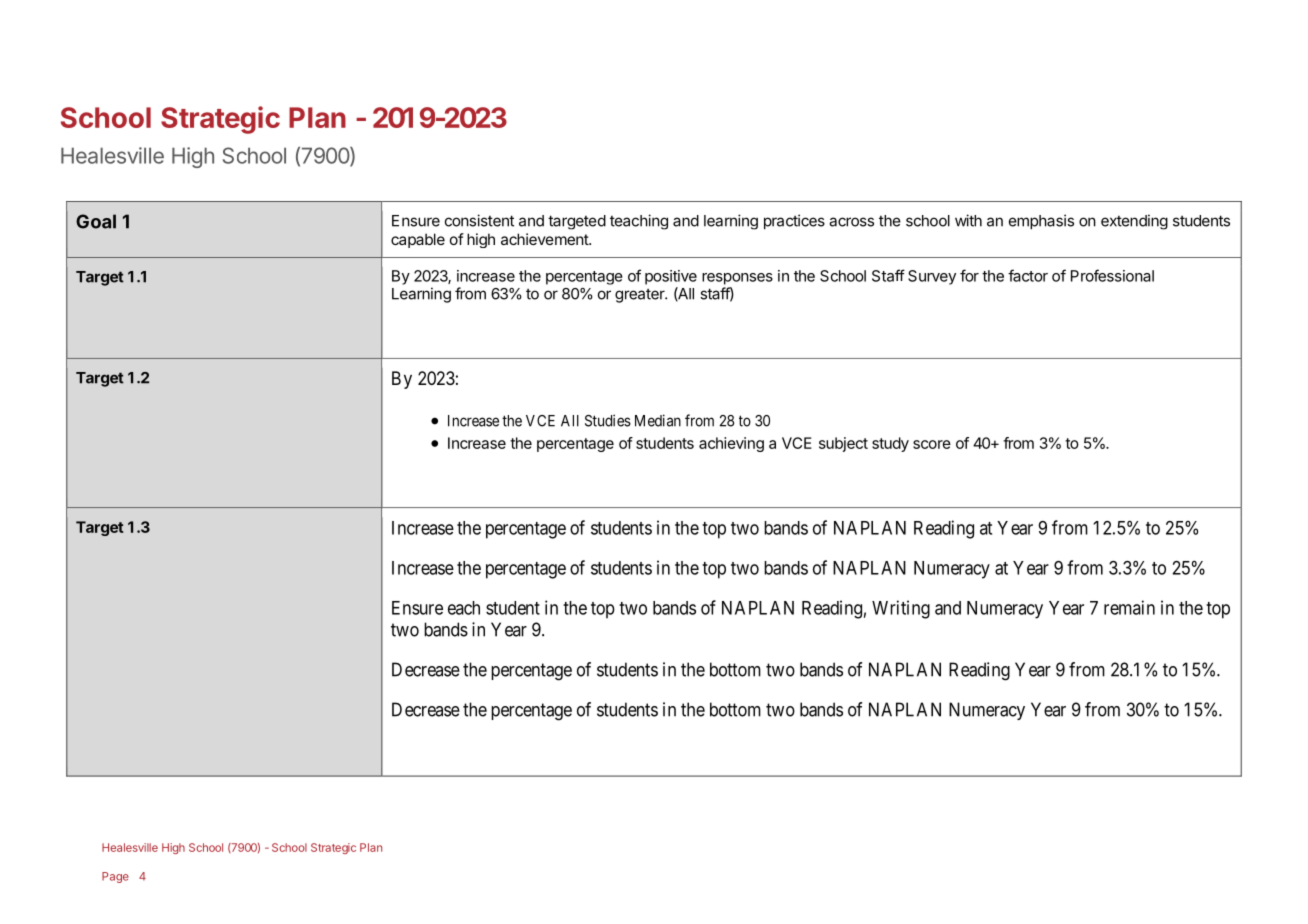 This document has width=1308, height=924. Describe the element at coordinates (737, 279) in the document. I see `responses` at that location.
